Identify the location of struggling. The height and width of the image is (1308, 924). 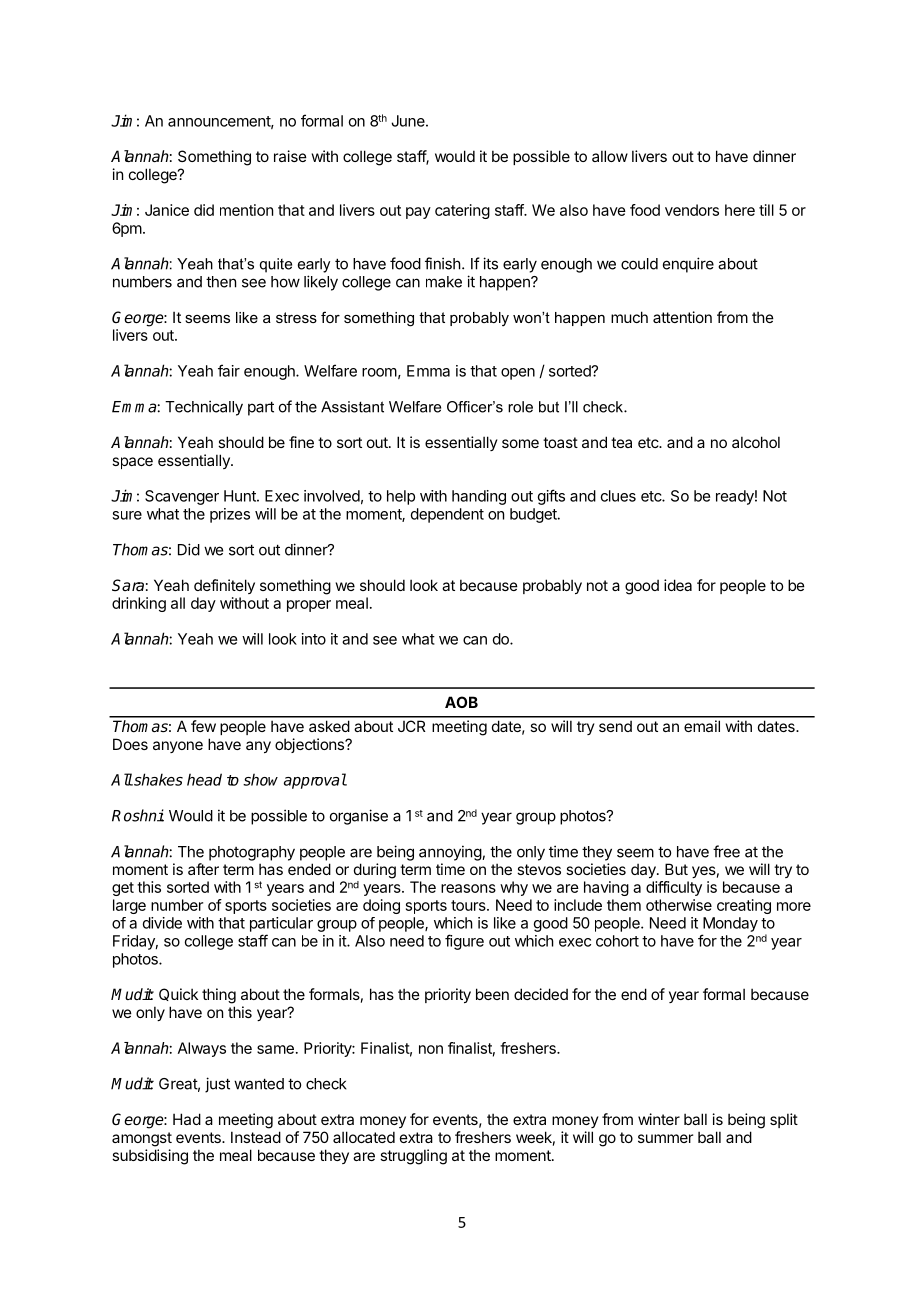
(413, 1157).
